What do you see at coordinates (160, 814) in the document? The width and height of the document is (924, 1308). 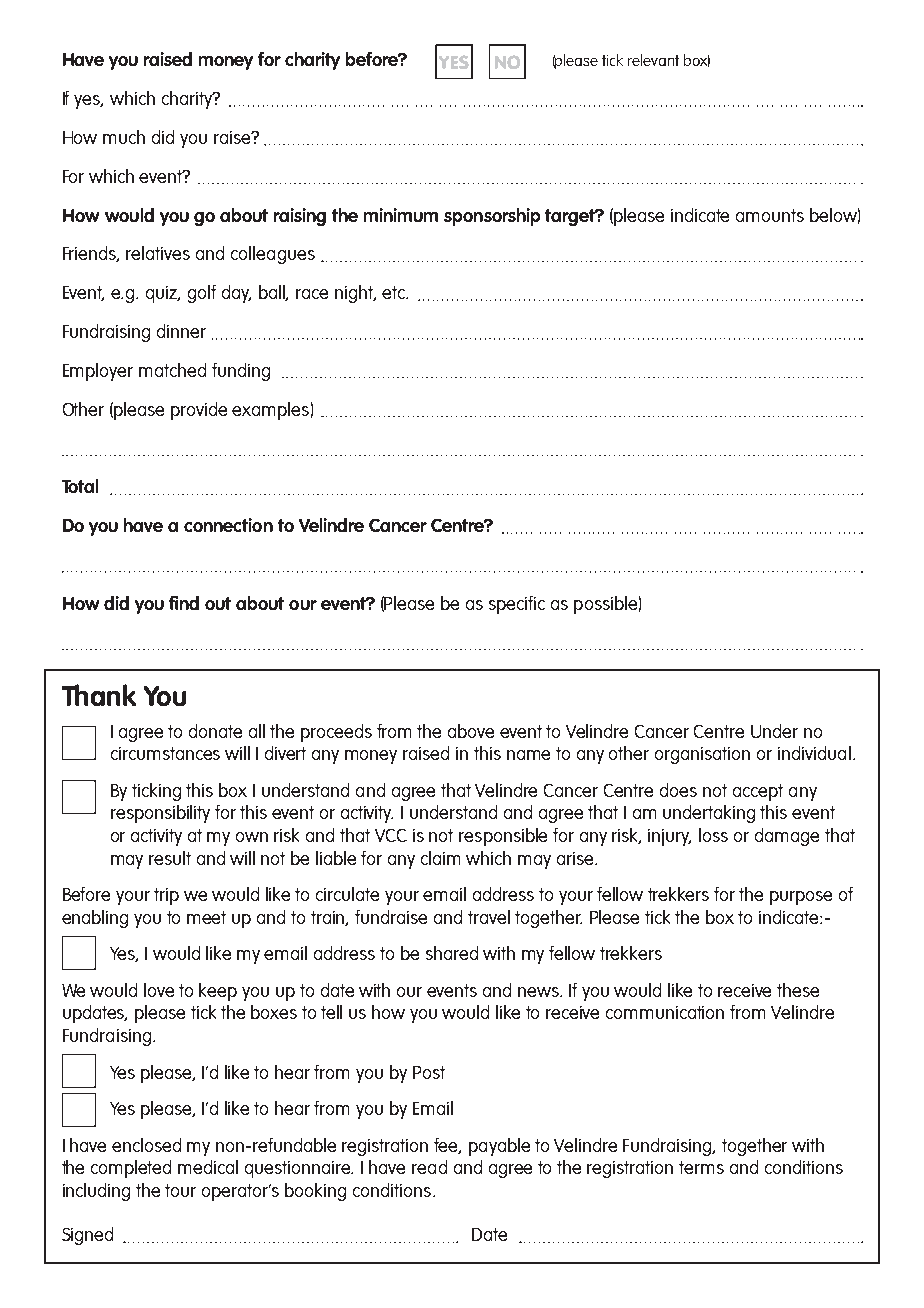 I see `responsibility` at bounding box center [160, 814].
